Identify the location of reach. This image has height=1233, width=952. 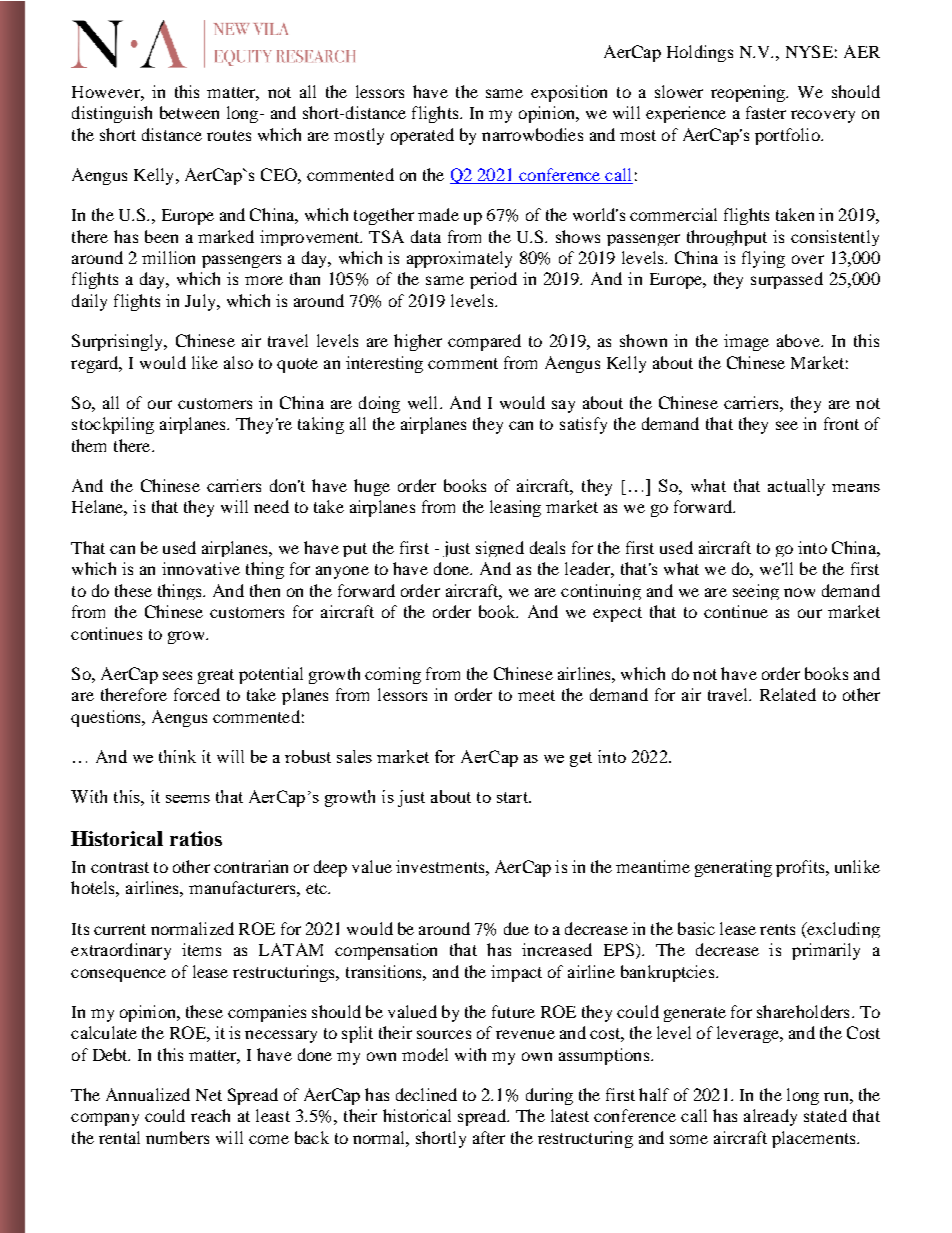
(210, 1115).
